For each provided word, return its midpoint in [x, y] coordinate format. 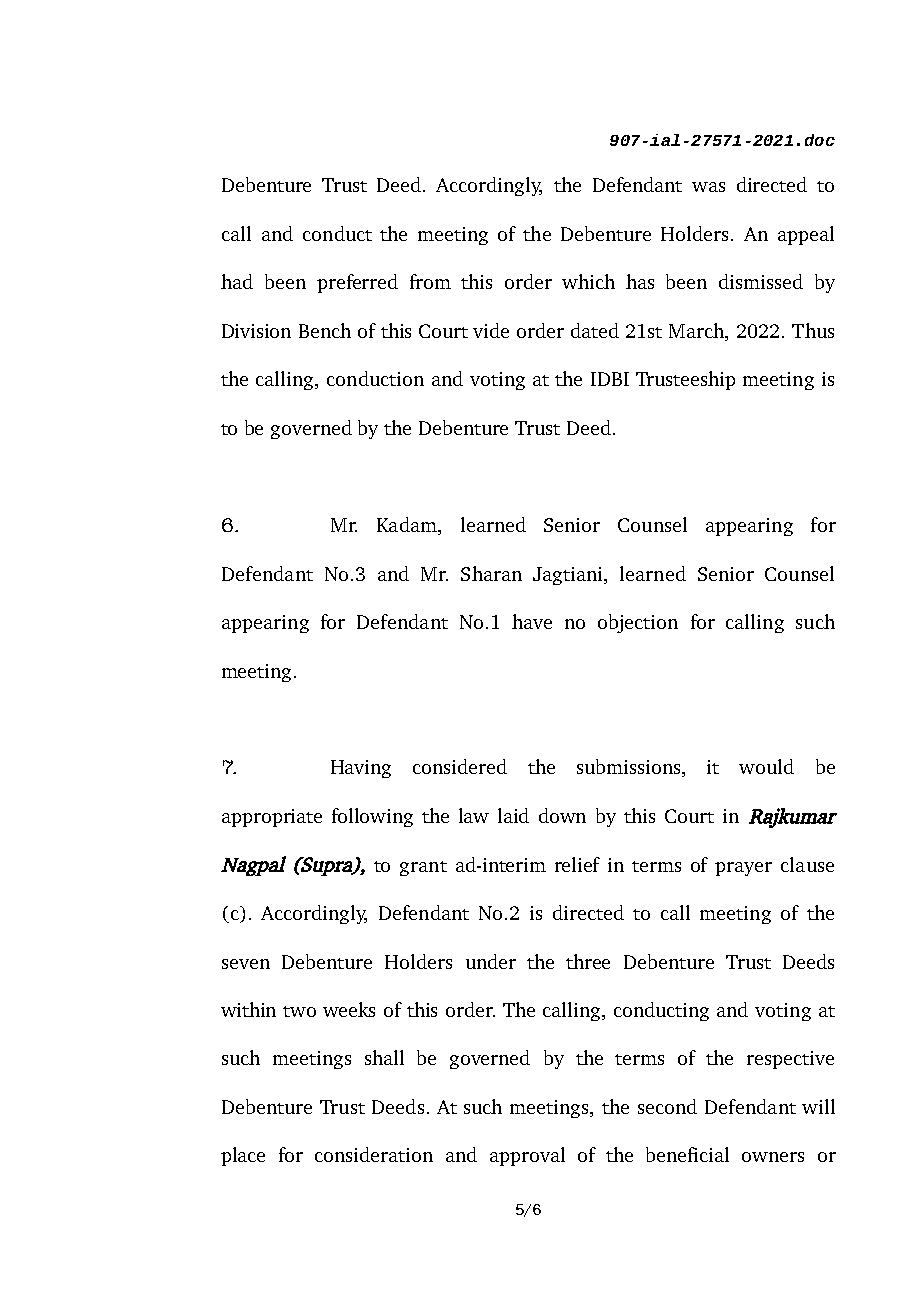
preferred [357, 283]
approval [527, 1156]
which [588, 281]
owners [773, 1157]
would [766, 766]
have [532, 621]
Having [361, 769]
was [708, 187]
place [243, 1156]
